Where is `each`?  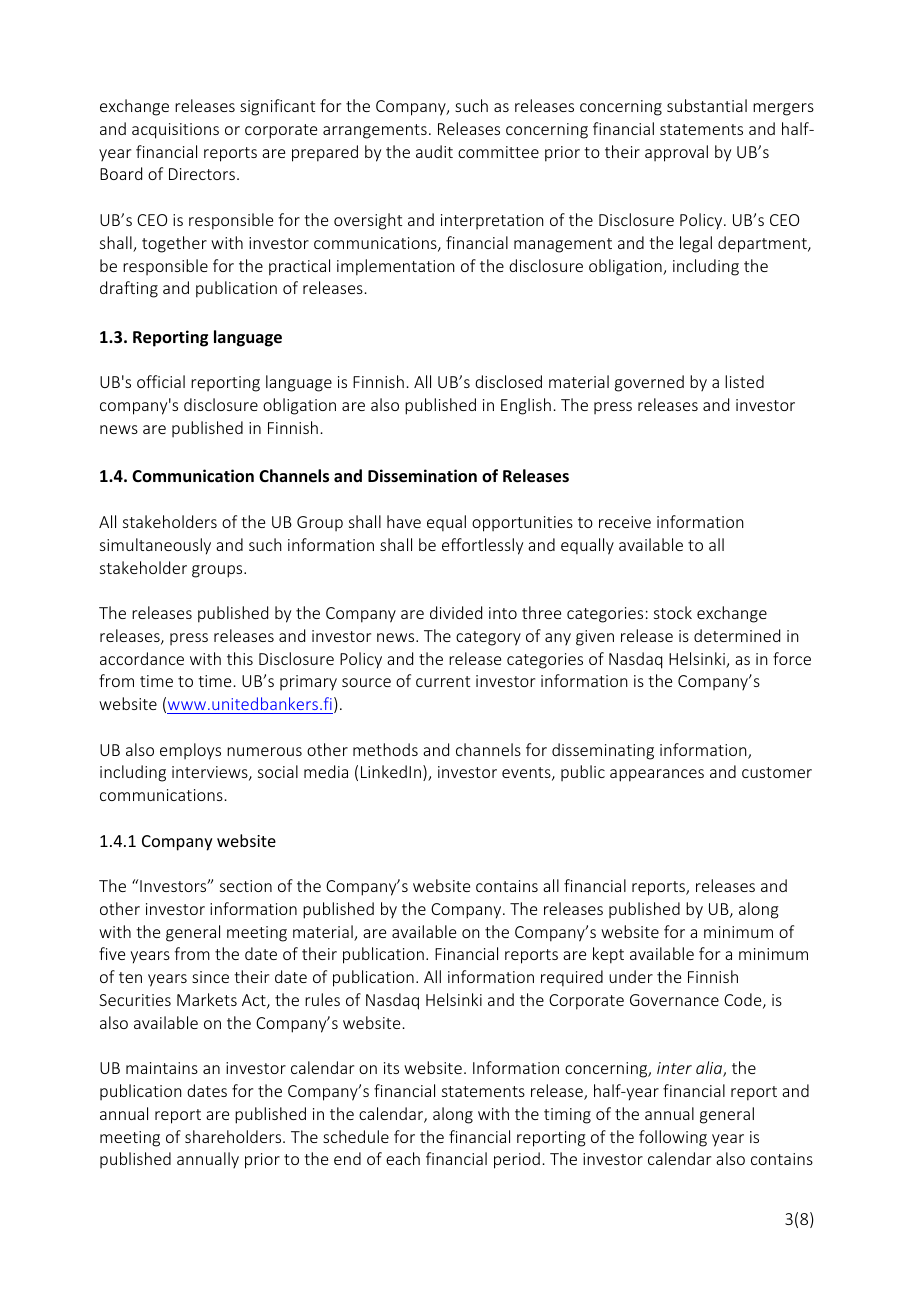 each is located at coordinates (403, 1158).
